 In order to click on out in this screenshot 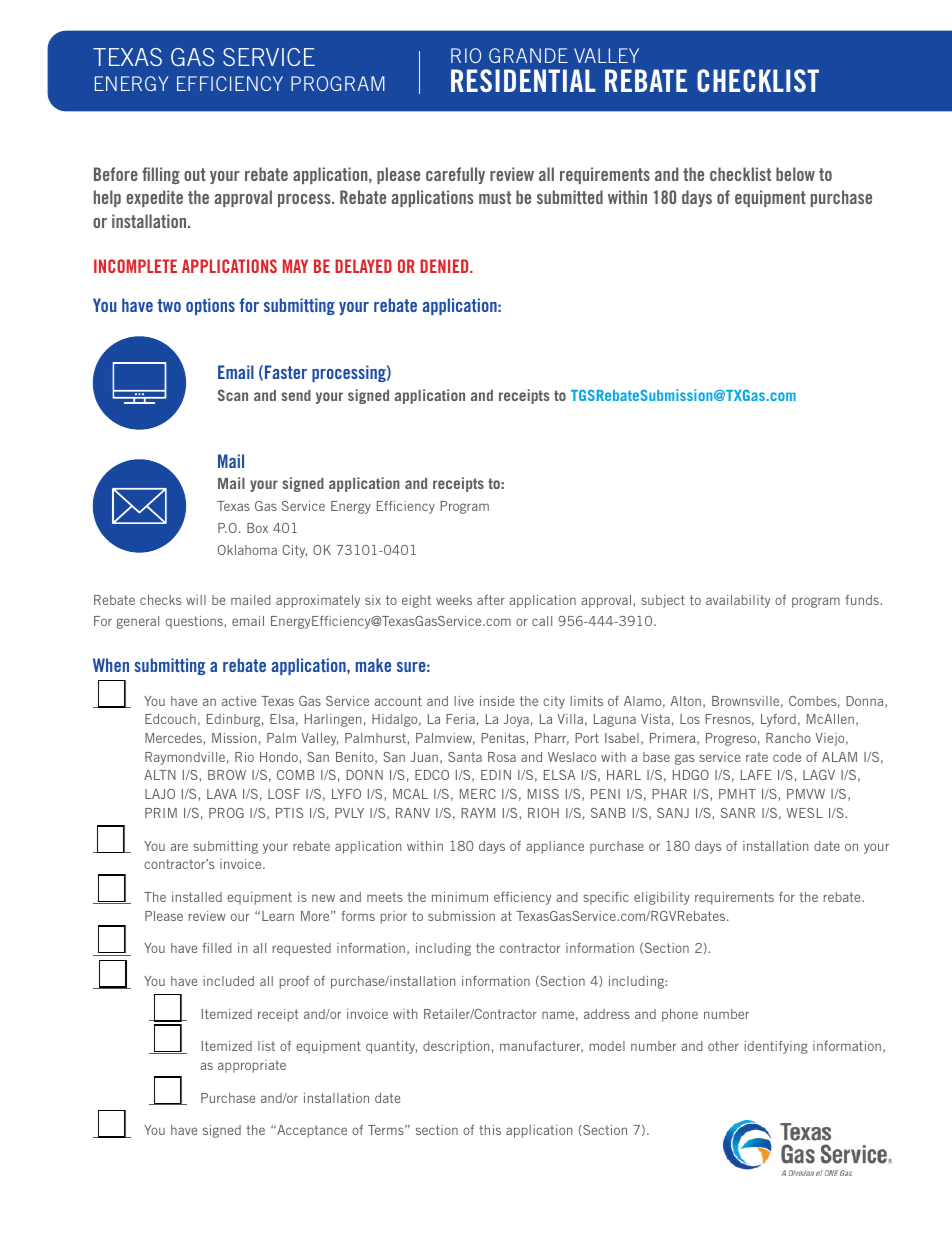, I will do `click(195, 174)`.
